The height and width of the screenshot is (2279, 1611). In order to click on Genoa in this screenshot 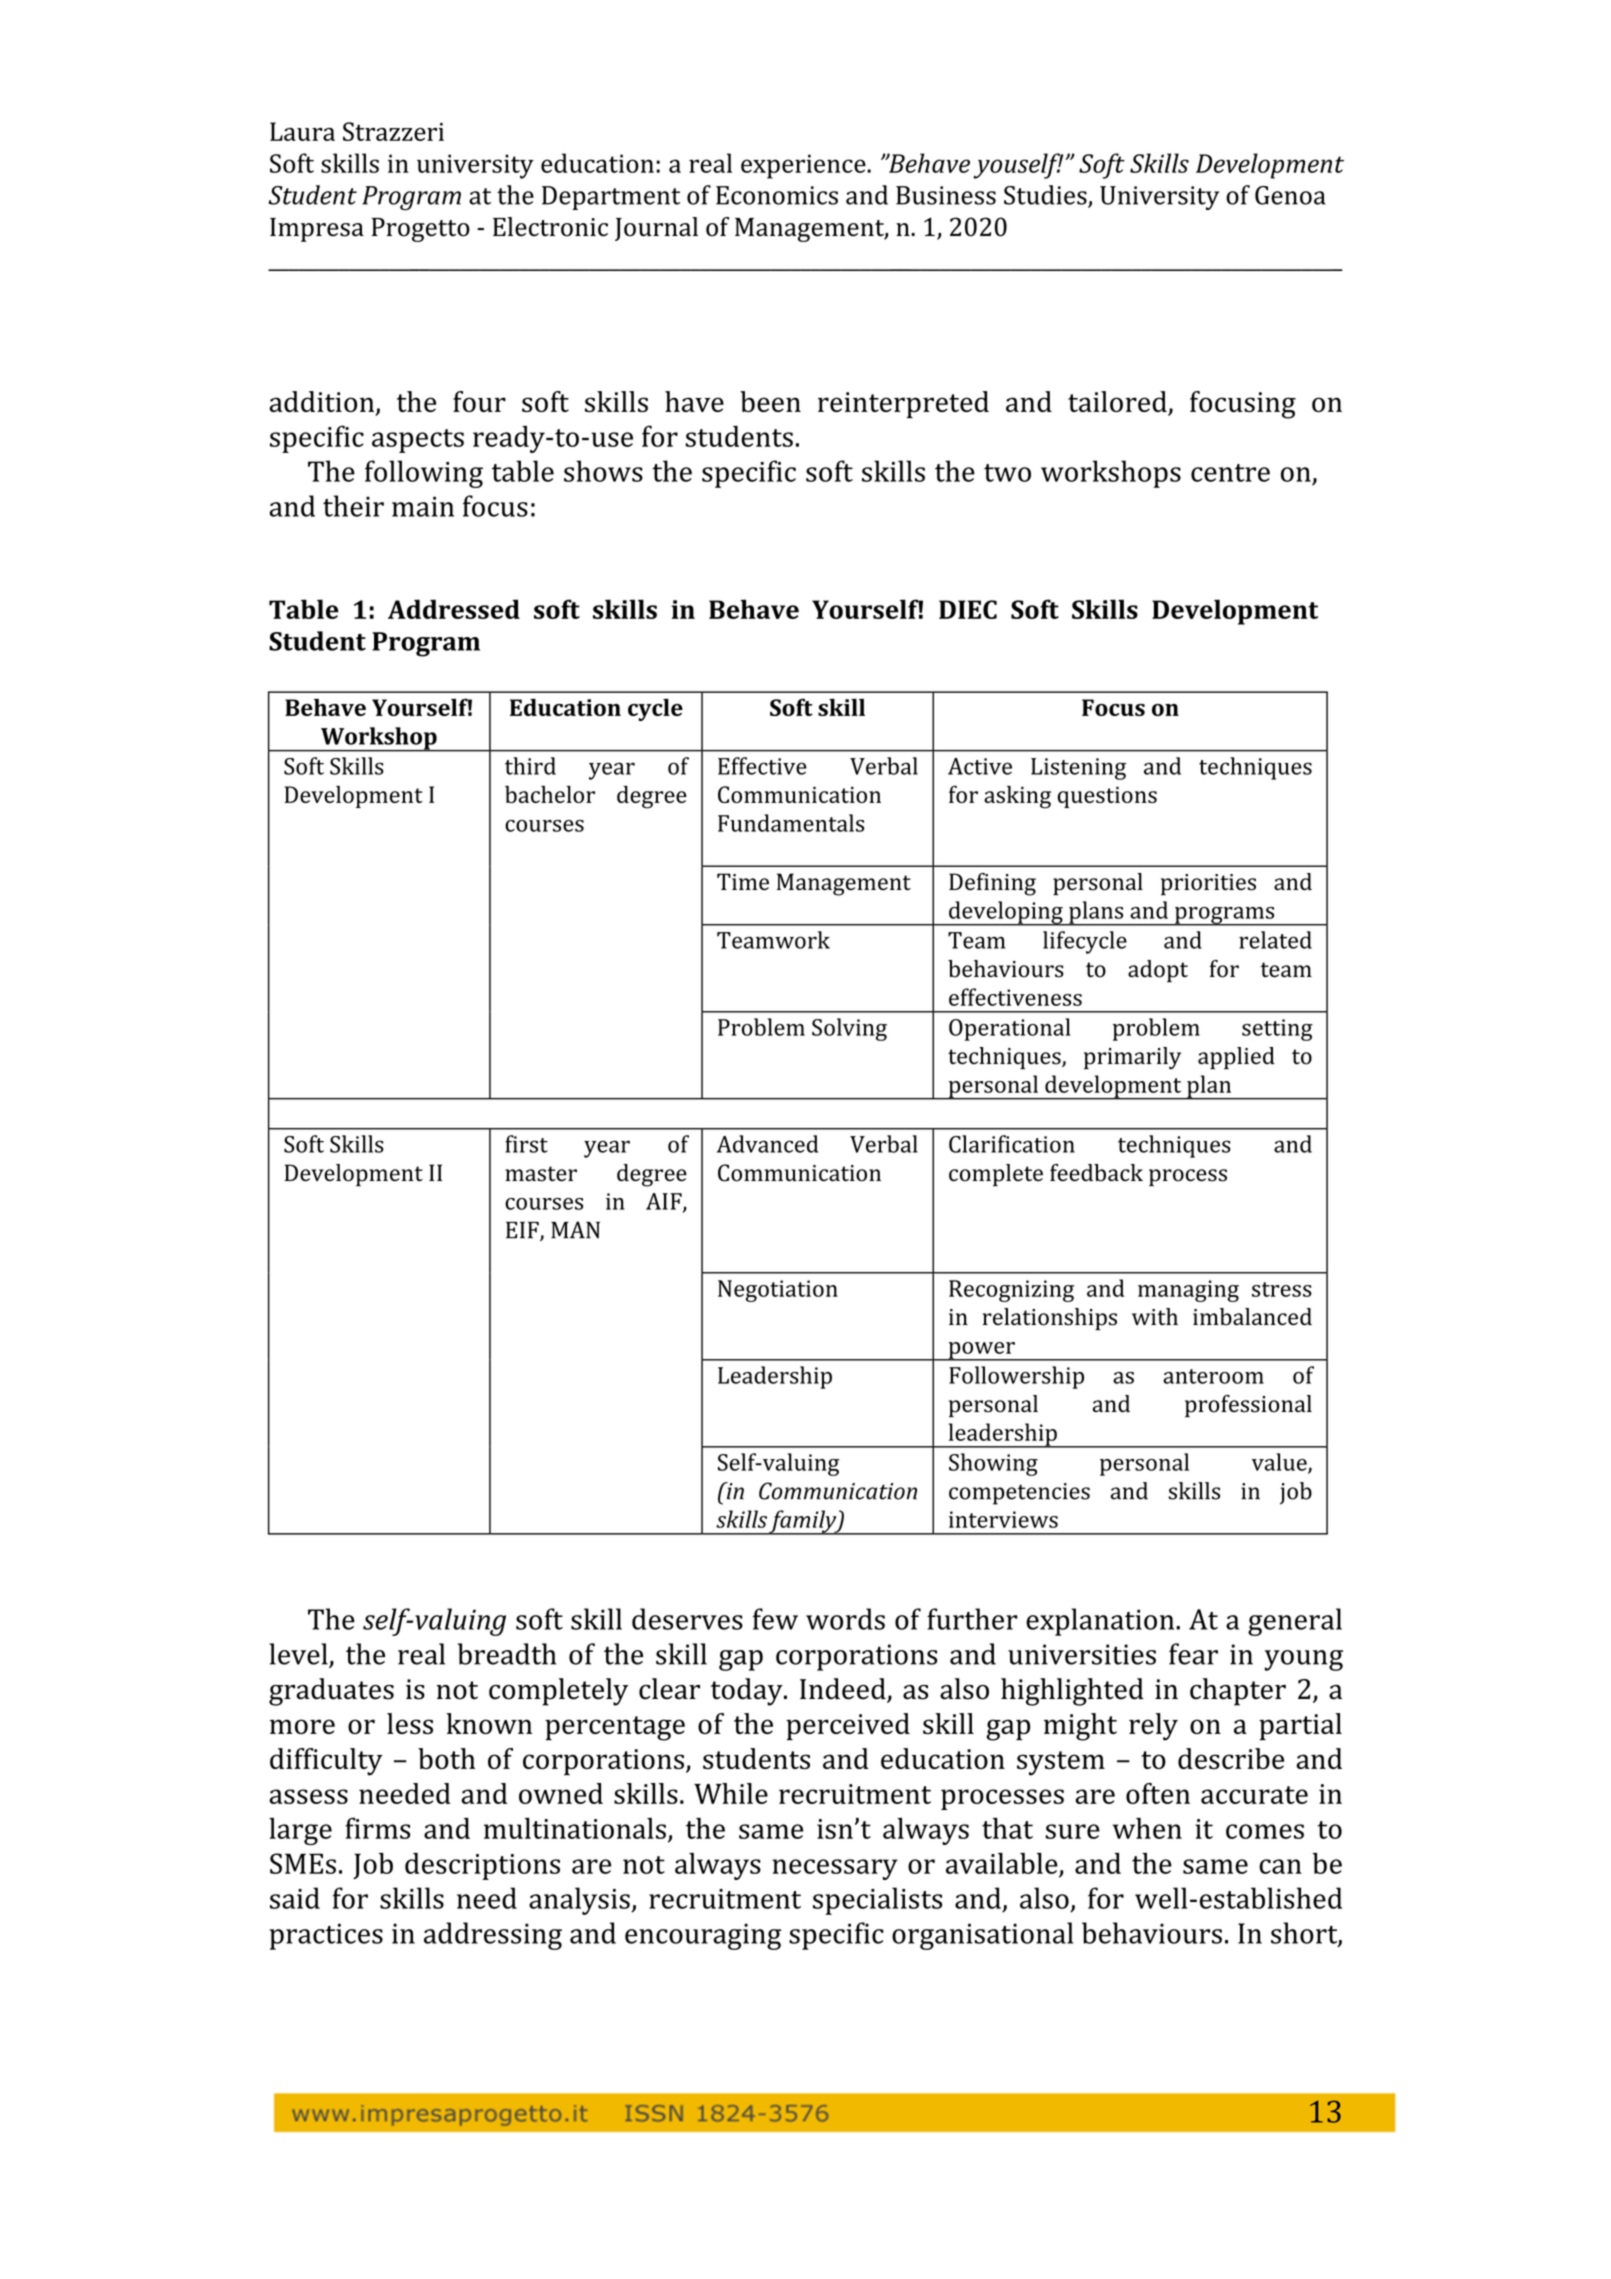, I will do `click(1290, 195)`.
